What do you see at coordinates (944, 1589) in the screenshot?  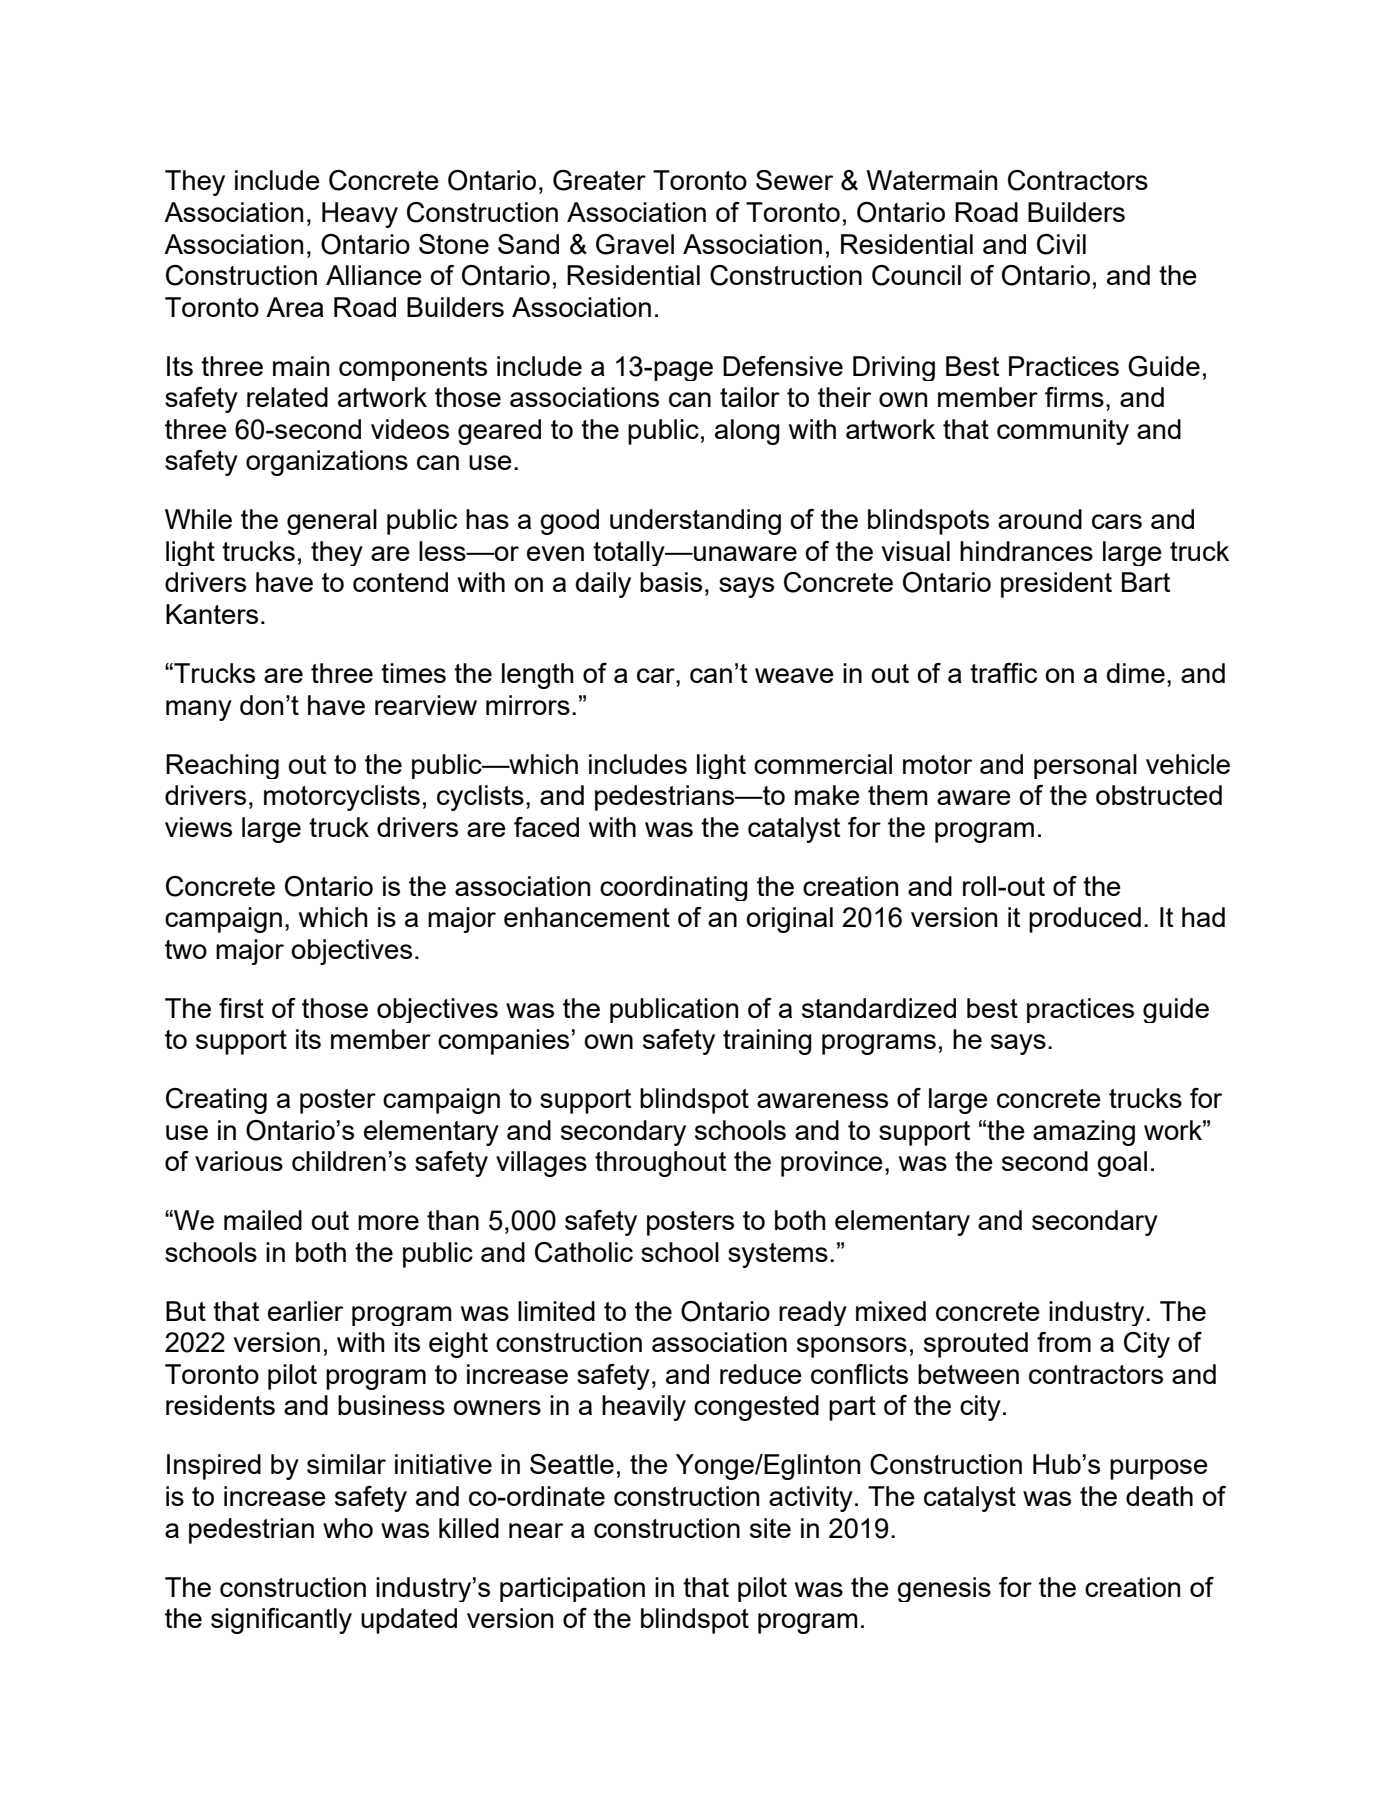 I see `genesis` at bounding box center [944, 1589].
